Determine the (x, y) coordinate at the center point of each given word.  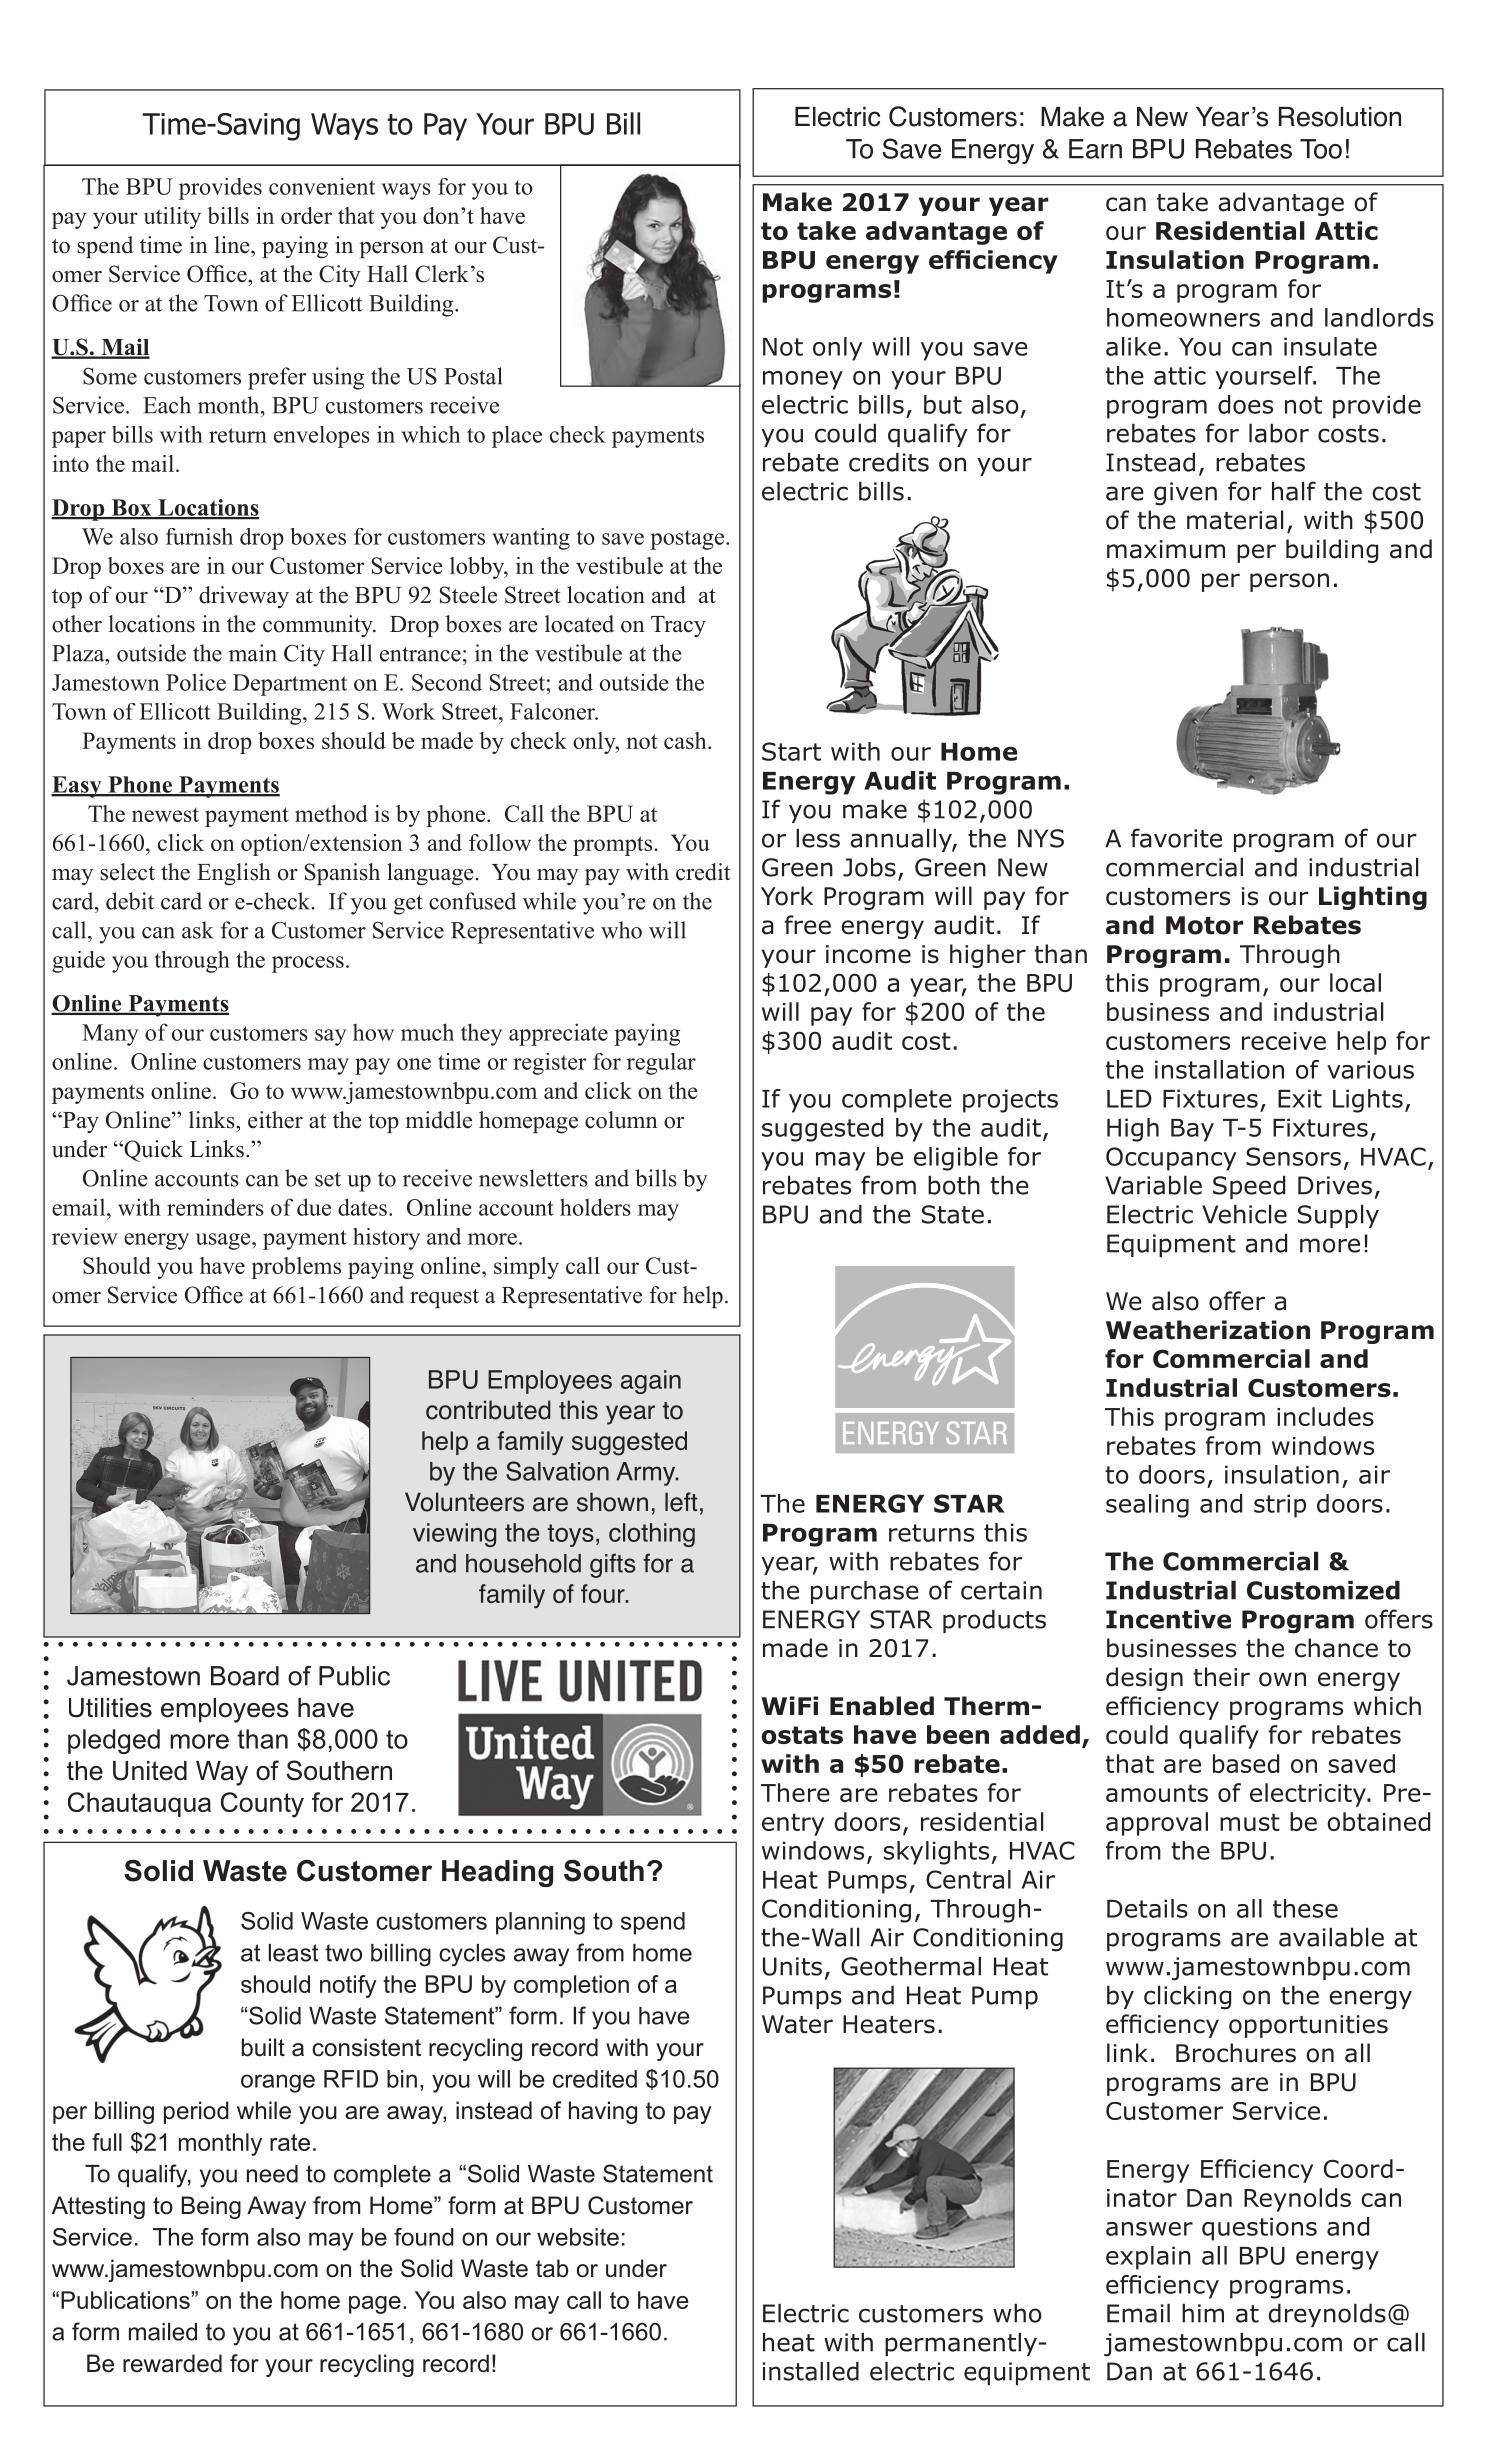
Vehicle (1244, 1214)
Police (196, 682)
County (262, 1805)
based (1246, 1763)
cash (686, 740)
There (795, 1792)
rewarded (172, 2363)
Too (1321, 149)
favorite (1176, 838)
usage (224, 1241)
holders (595, 1207)
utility (172, 218)
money (803, 380)
